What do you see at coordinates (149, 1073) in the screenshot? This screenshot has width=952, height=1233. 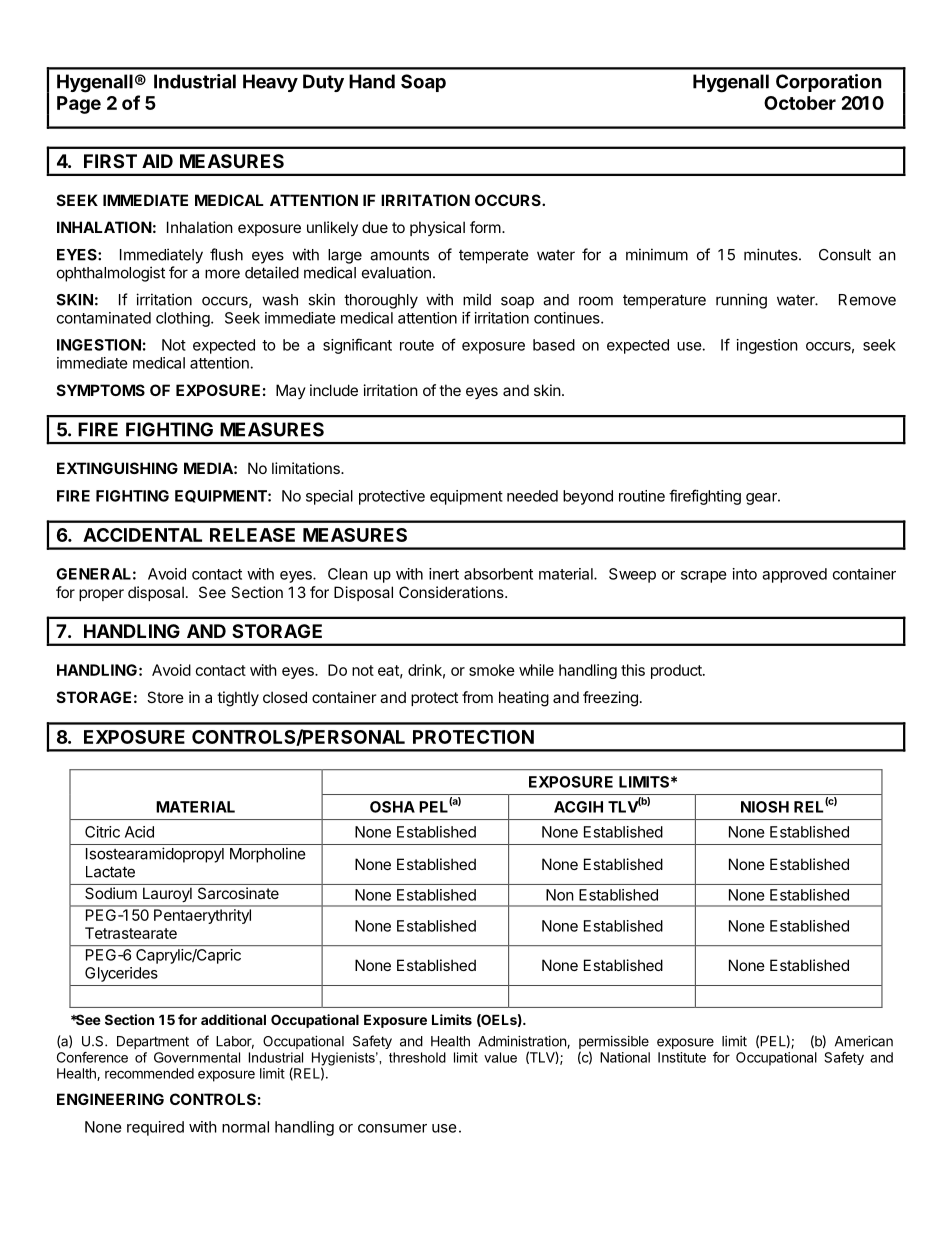 I see `recommended` at bounding box center [149, 1073].
